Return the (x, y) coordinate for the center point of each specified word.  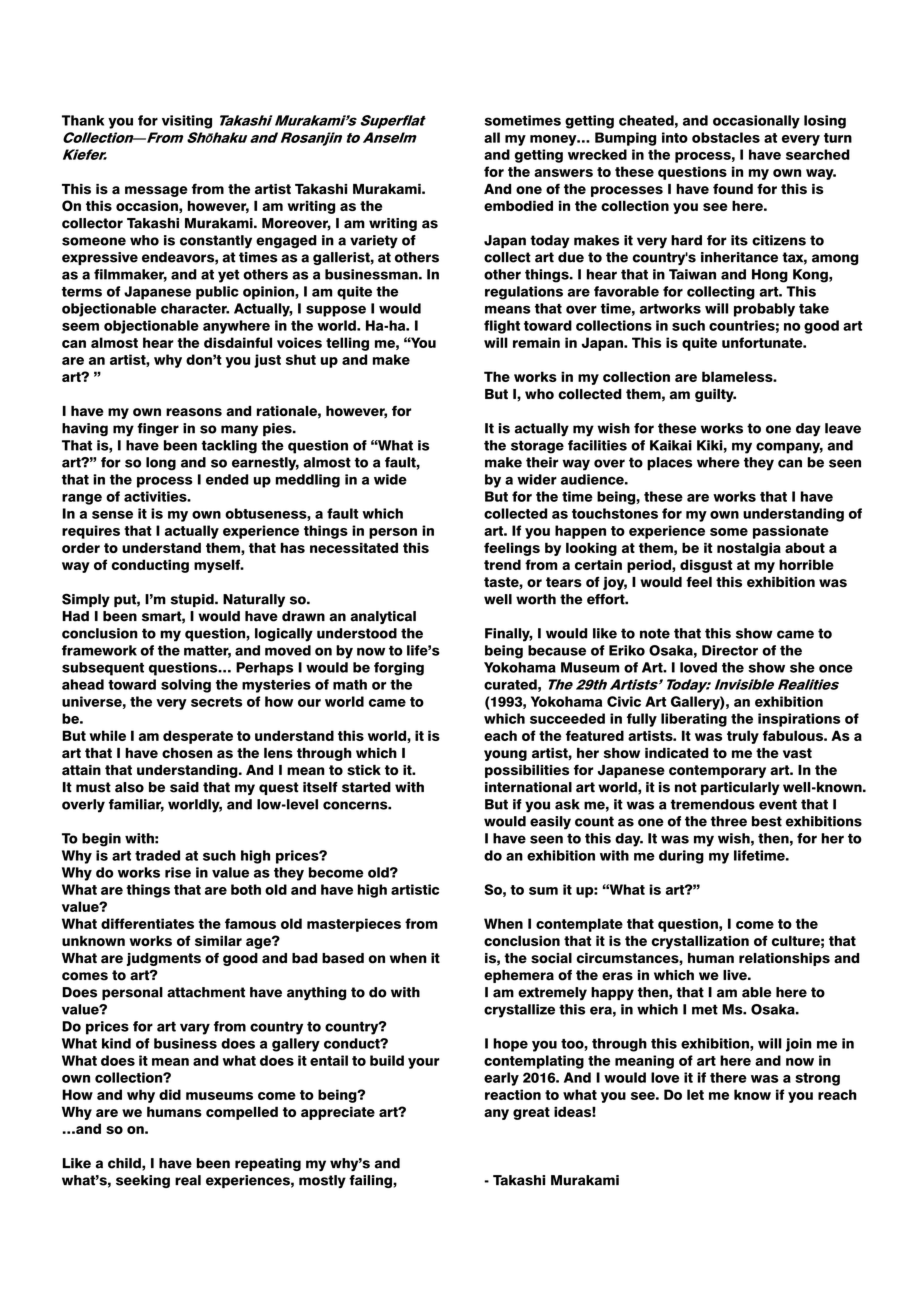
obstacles (726, 137)
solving (186, 686)
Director (730, 650)
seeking (143, 1181)
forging (399, 669)
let (695, 1094)
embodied (518, 205)
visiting (187, 122)
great (531, 1113)
